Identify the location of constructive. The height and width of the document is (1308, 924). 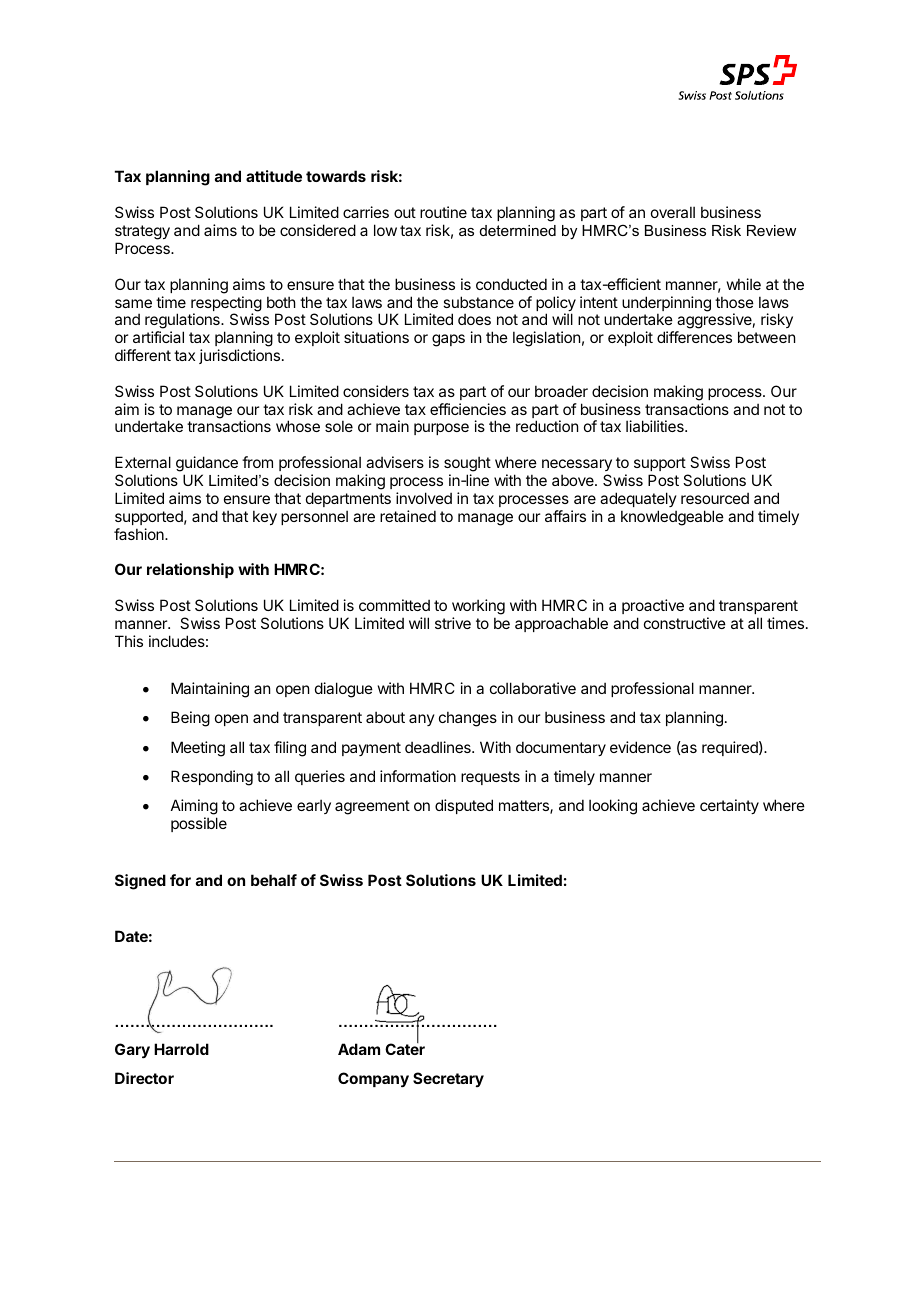
(685, 623).
